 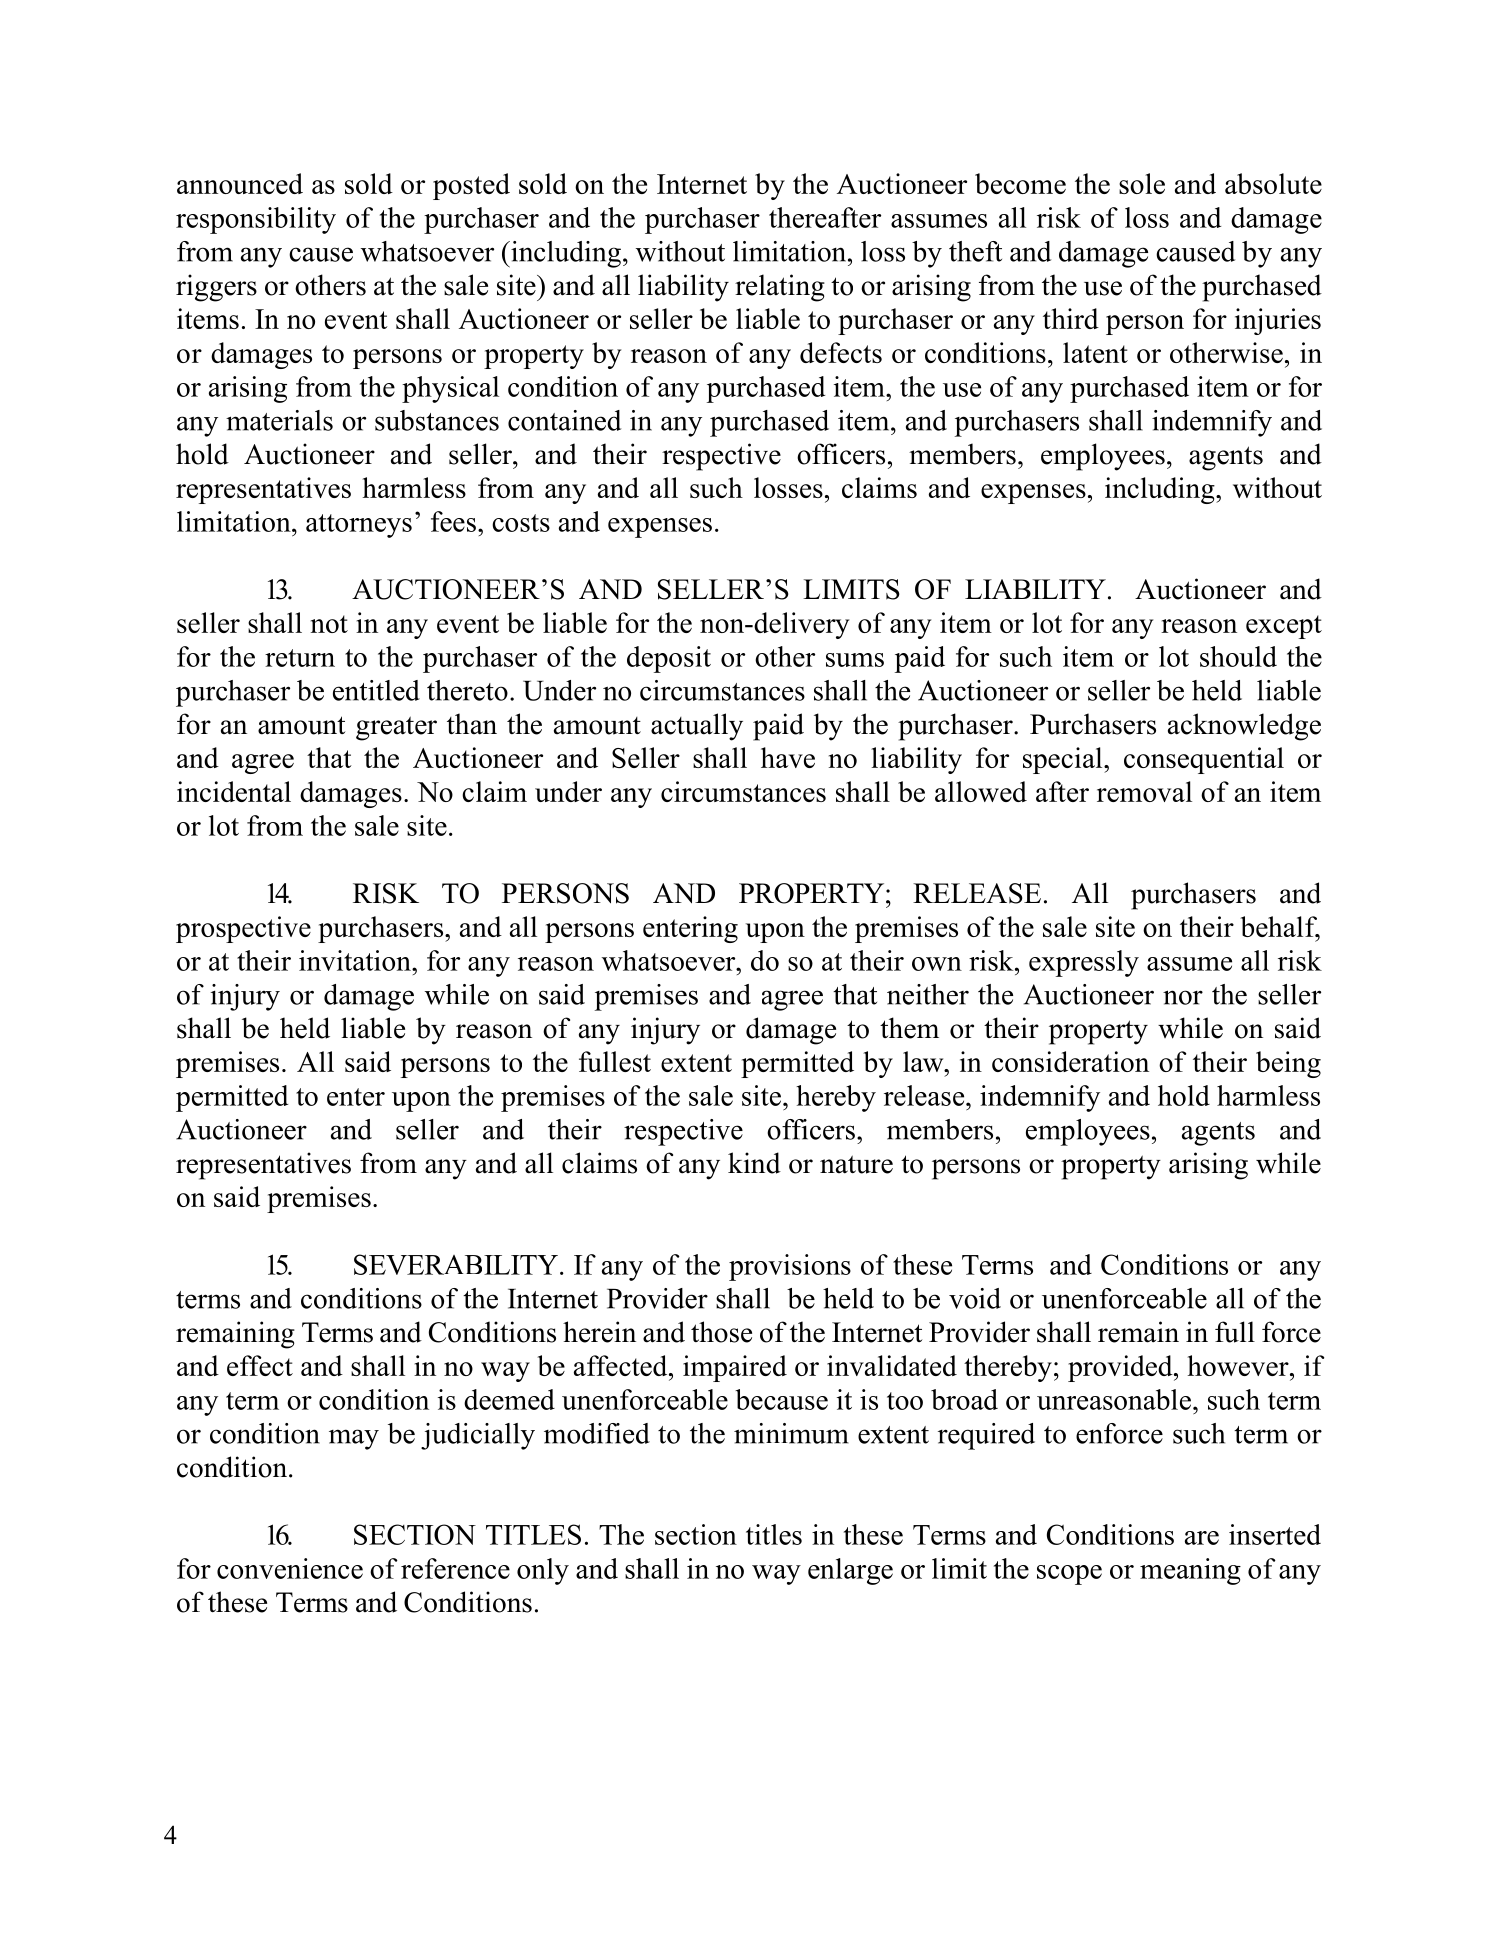 What do you see at coordinates (1142, 183) in the page?
I see `sole` at bounding box center [1142, 183].
